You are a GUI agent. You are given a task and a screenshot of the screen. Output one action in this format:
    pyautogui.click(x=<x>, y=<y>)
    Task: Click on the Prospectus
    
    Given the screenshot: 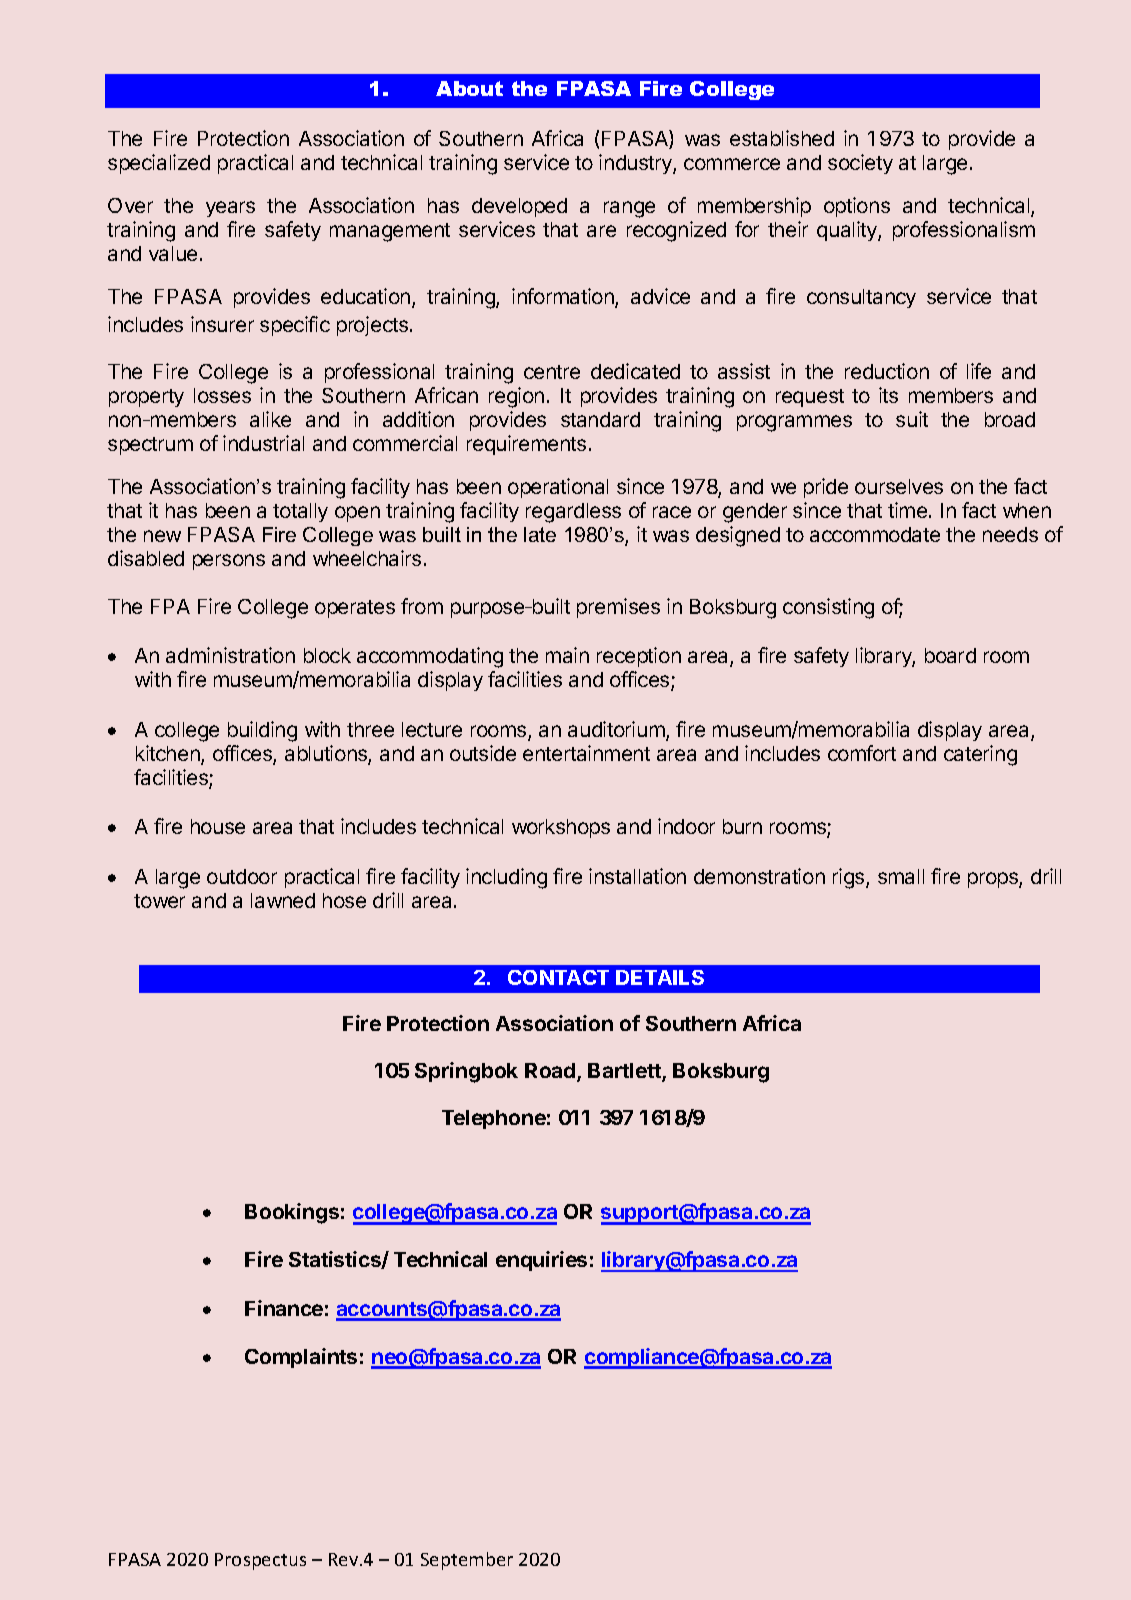 What is the action you would take?
    pyautogui.click(x=260, y=1561)
